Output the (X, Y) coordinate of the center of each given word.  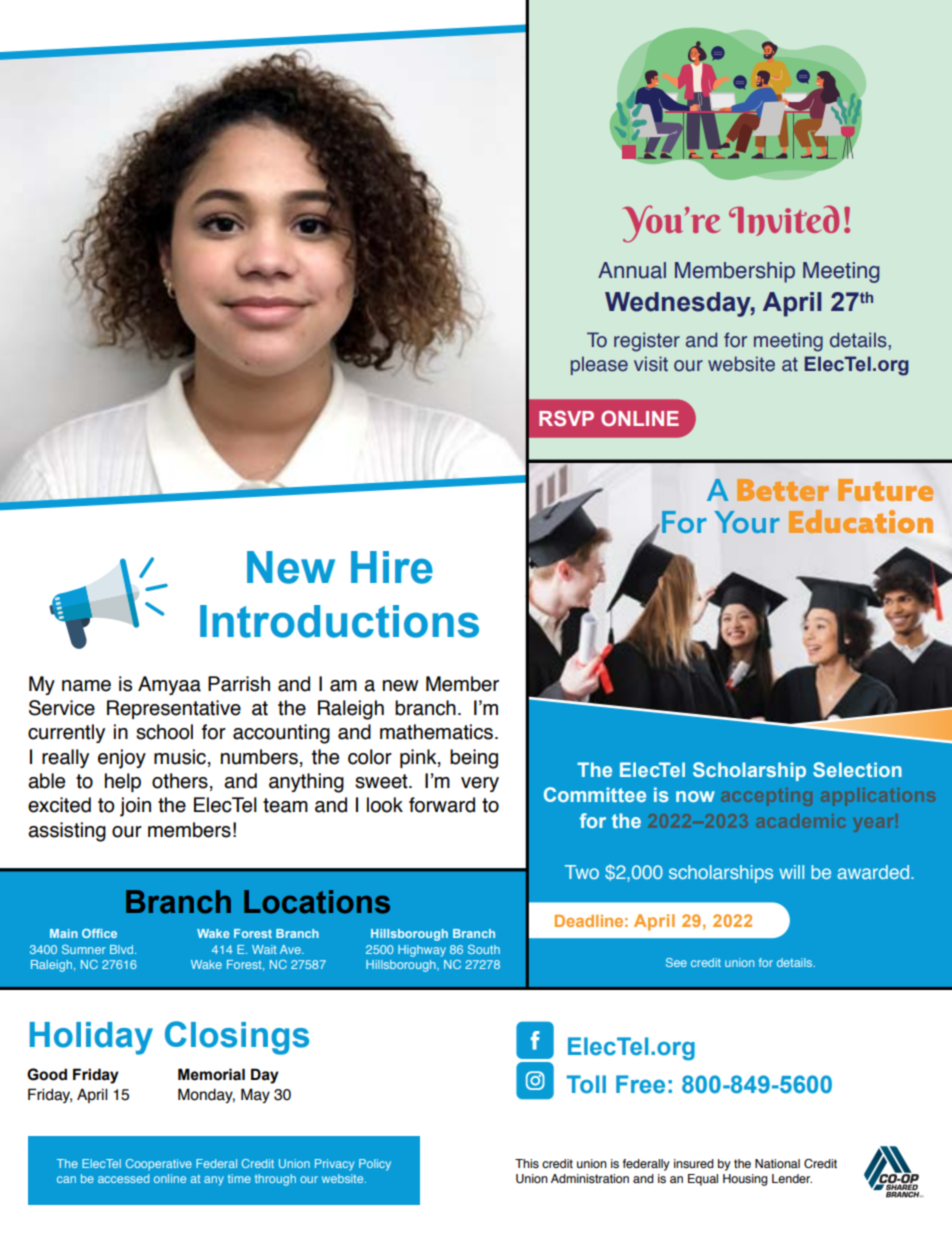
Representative (174, 709)
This (527, 1163)
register (647, 342)
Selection (857, 769)
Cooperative (159, 1164)
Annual (632, 270)
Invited (784, 220)
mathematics (436, 732)
